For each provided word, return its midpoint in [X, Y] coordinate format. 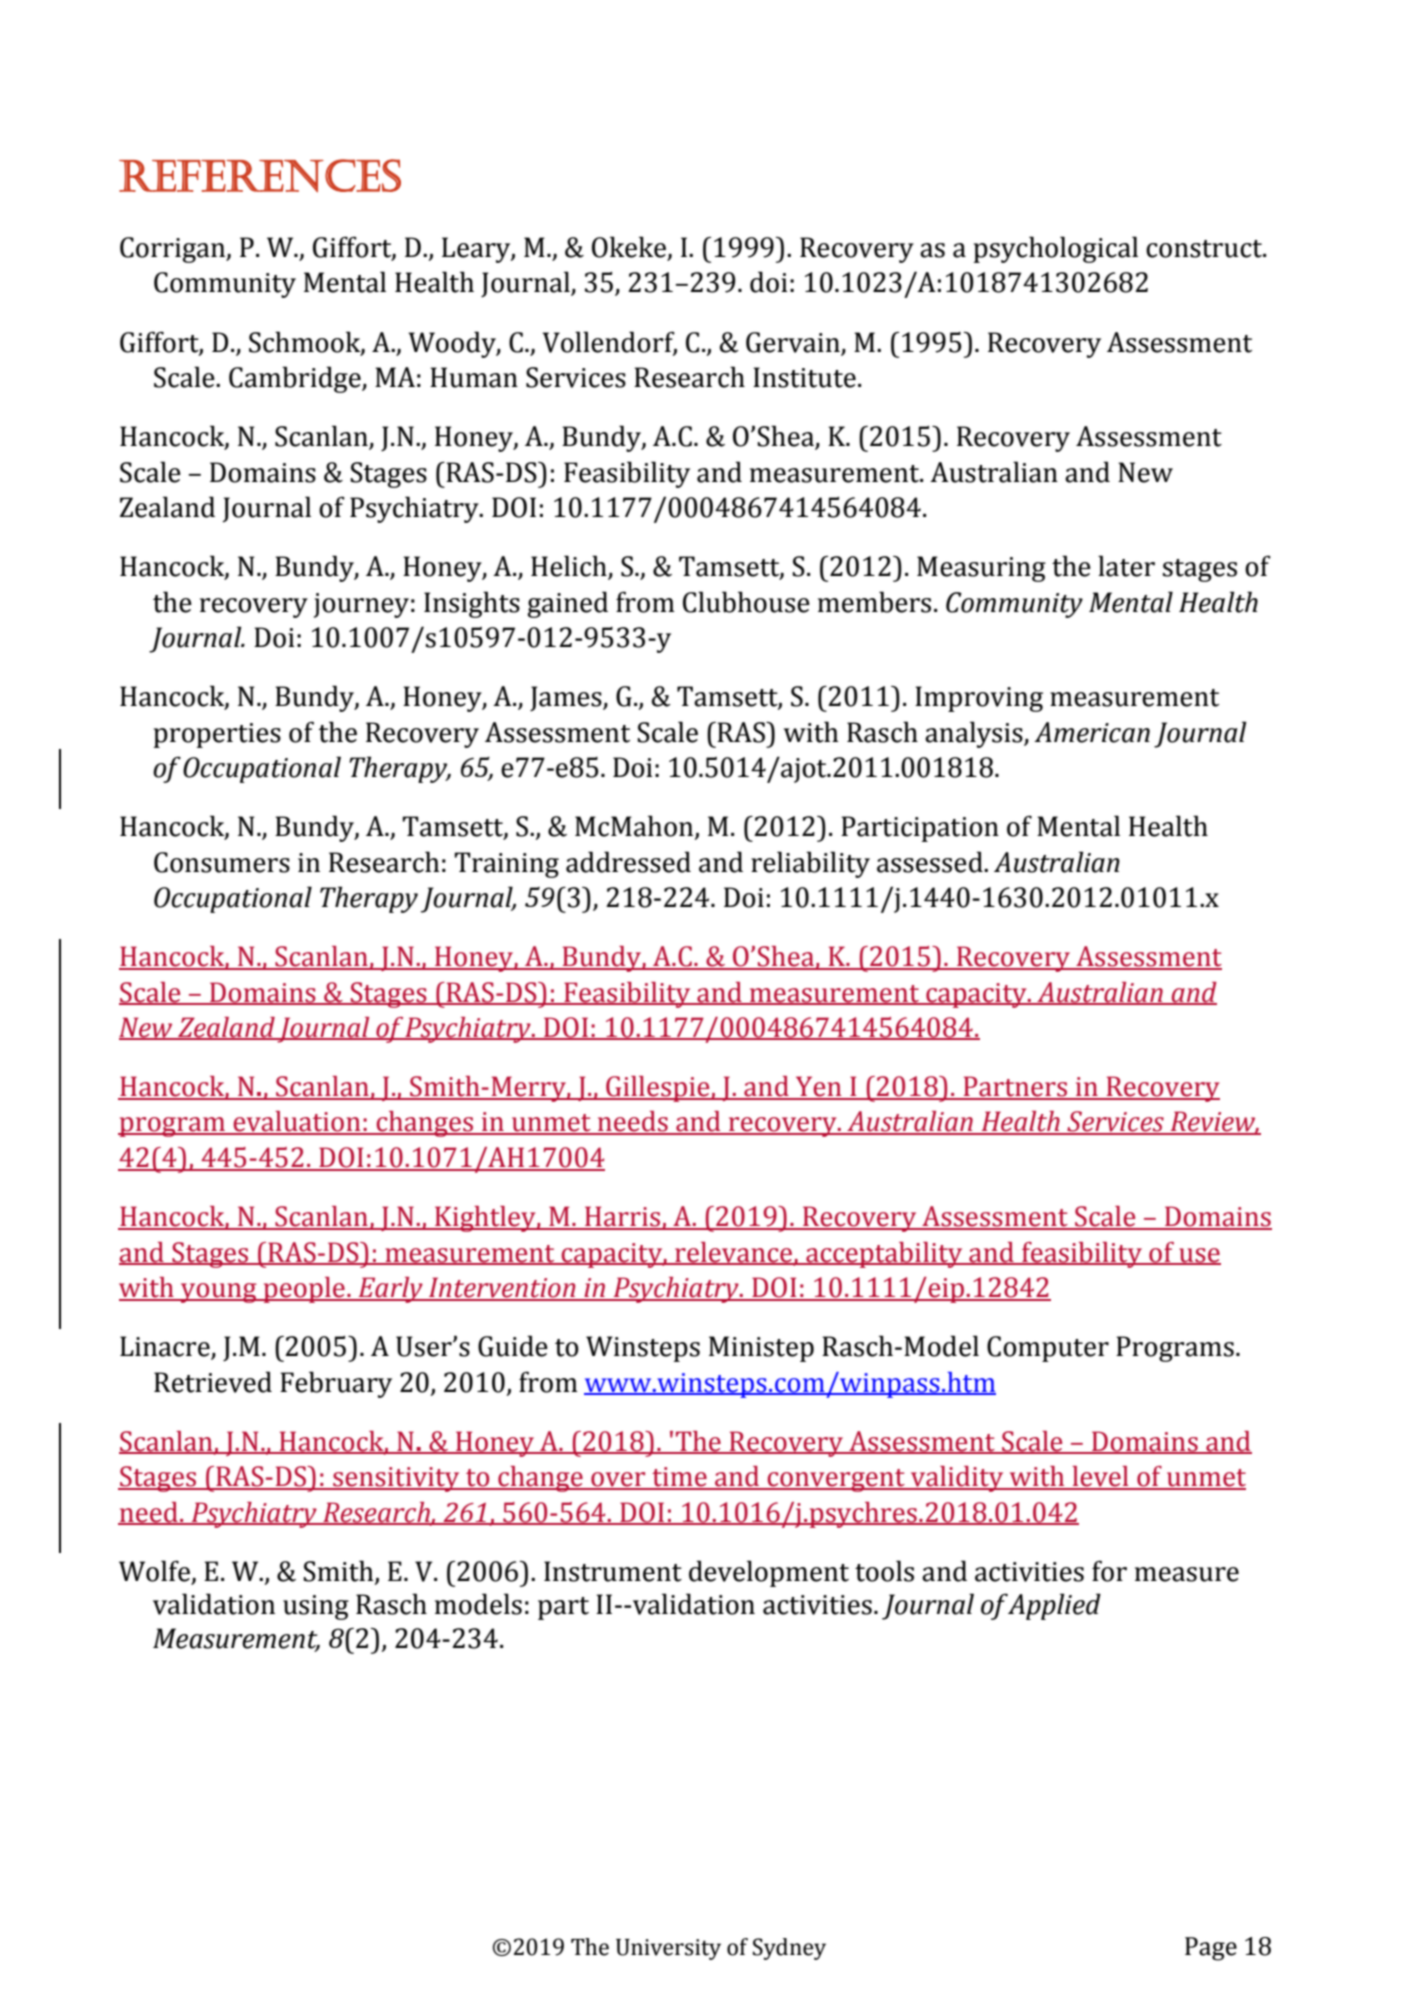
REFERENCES [260, 175]
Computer [1048, 1349]
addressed [628, 862]
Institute [804, 377]
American [1092, 732]
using [316, 1607]
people [304, 1290]
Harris [622, 1217]
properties [217, 735]
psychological [1055, 249]
